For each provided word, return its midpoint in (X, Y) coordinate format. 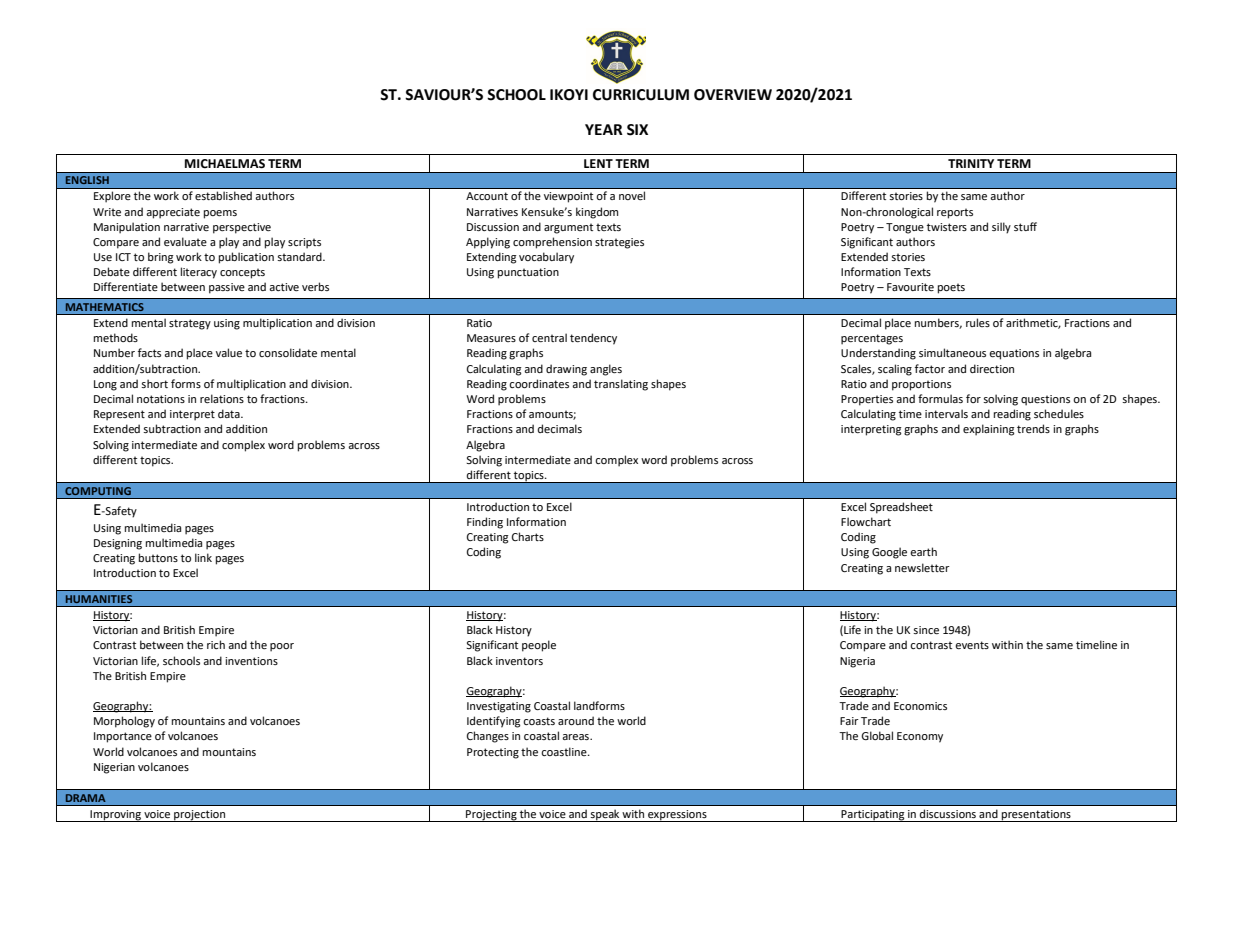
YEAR (604, 129)
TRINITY (971, 163)
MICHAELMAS (225, 164)
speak (605, 815)
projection (200, 816)
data (230, 413)
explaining (989, 430)
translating (621, 385)
